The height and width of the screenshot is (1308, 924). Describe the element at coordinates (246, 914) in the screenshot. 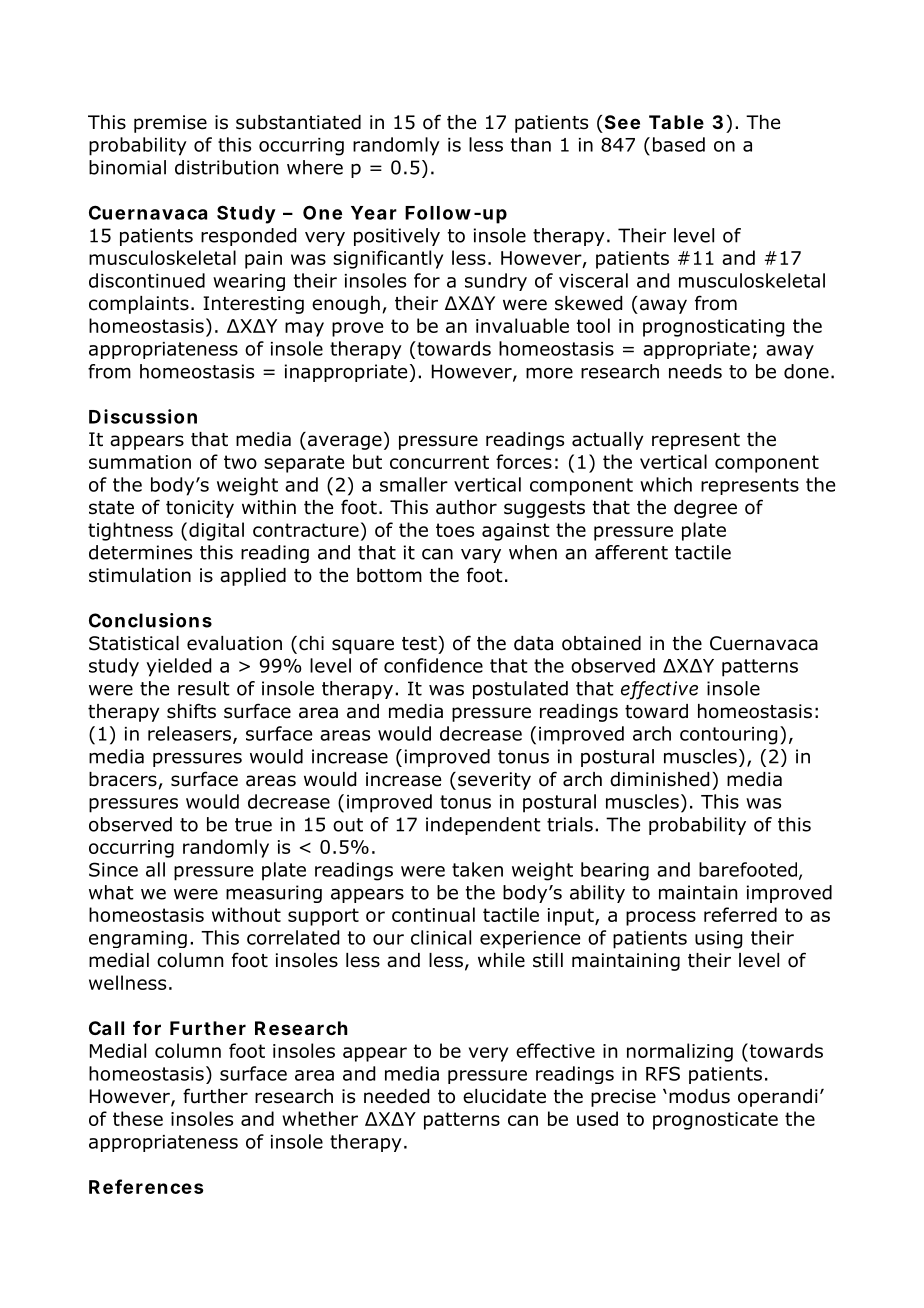

I see `without` at that location.
